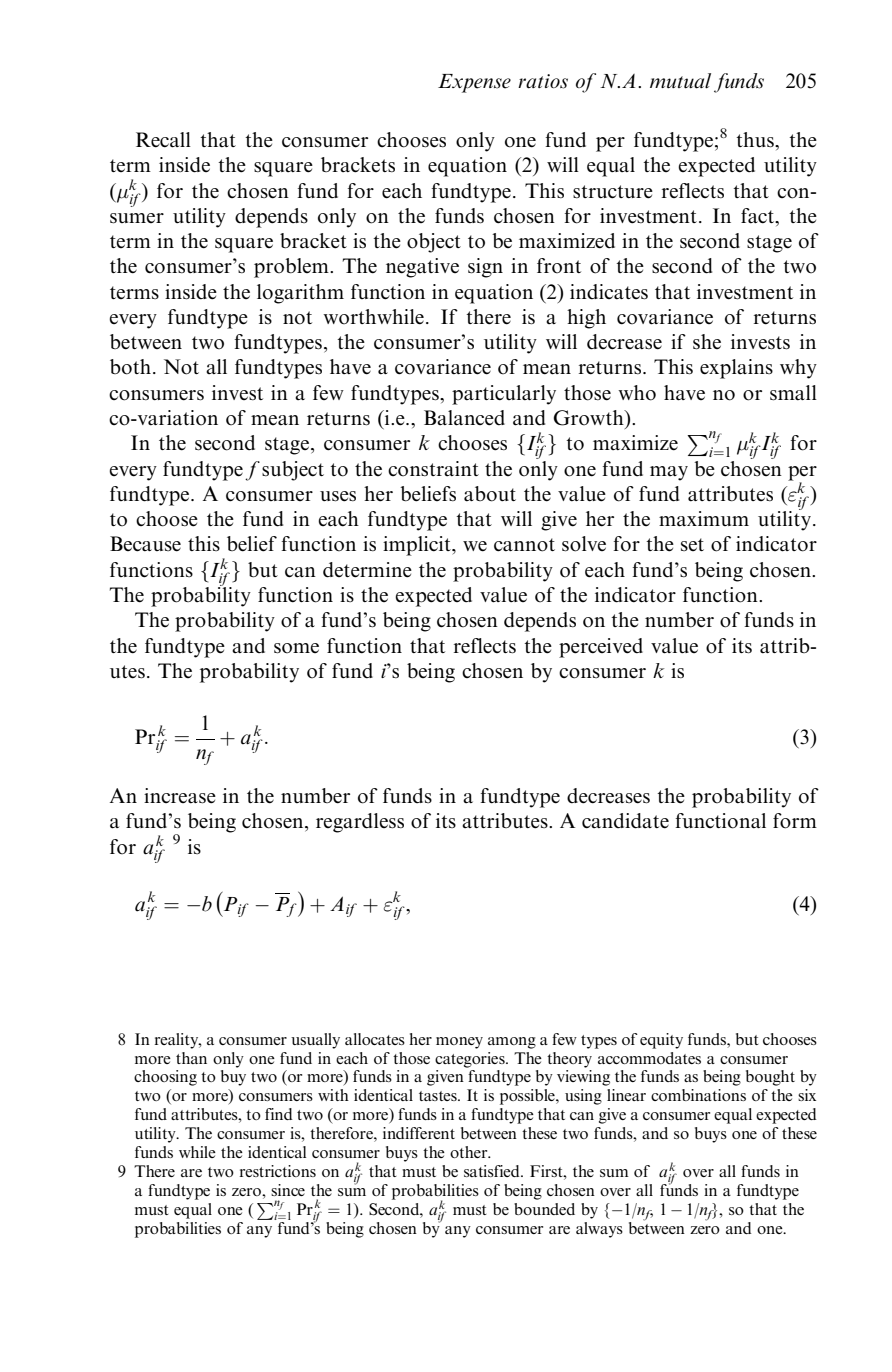 Image resolution: width=892 pixels, height=1372 pixels. Describe the element at coordinates (795, 821) in the page. I see `form` at that location.
